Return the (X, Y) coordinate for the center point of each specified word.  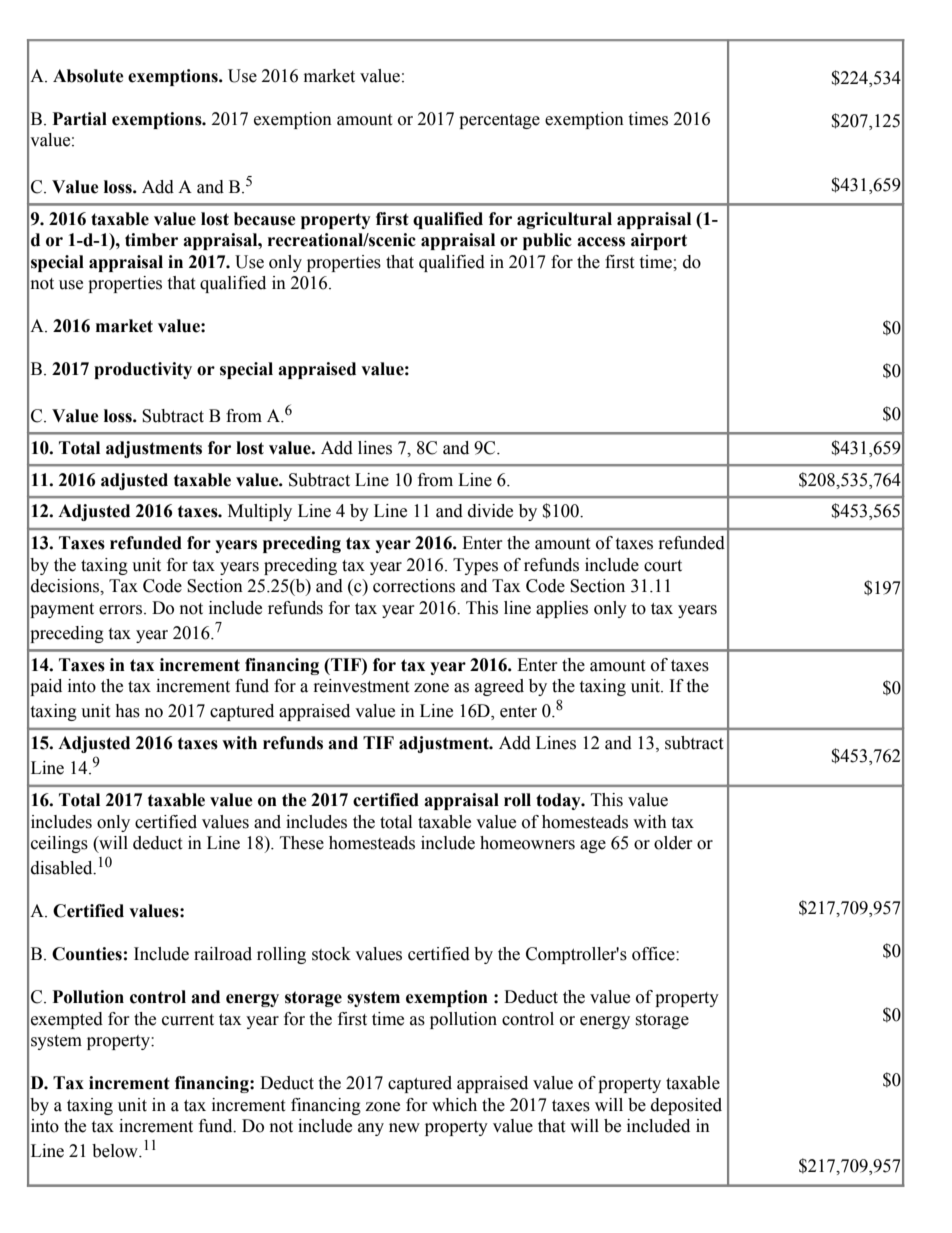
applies (562, 609)
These (302, 843)
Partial (80, 119)
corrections (414, 586)
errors (122, 610)
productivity (143, 370)
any (371, 1129)
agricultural (564, 220)
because (265, 219)
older (673, 843)
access (601, 242)
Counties (87, 954)
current (188, 1020)
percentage (499, 121)
